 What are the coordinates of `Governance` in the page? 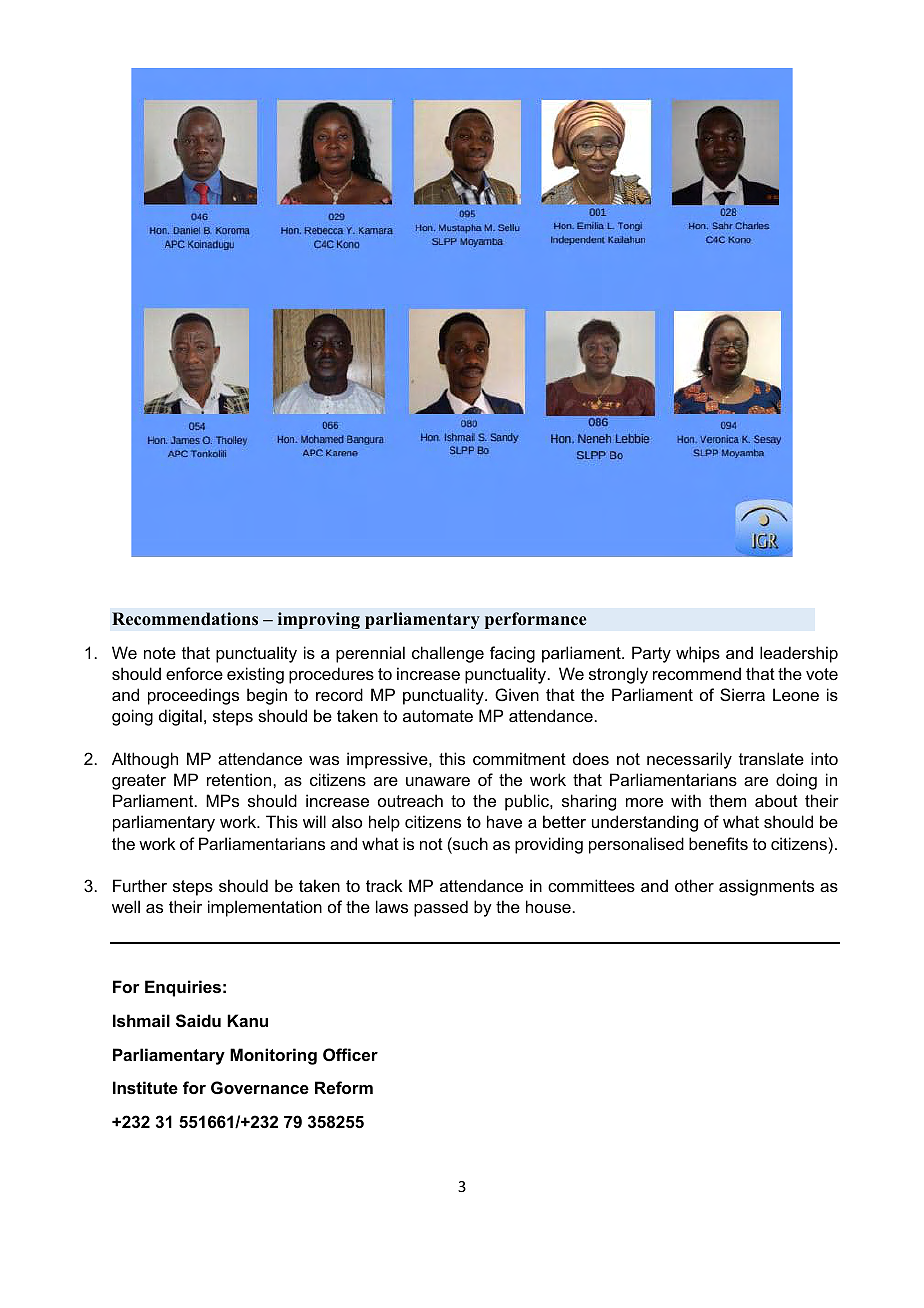 It's located at (260, 1087).
